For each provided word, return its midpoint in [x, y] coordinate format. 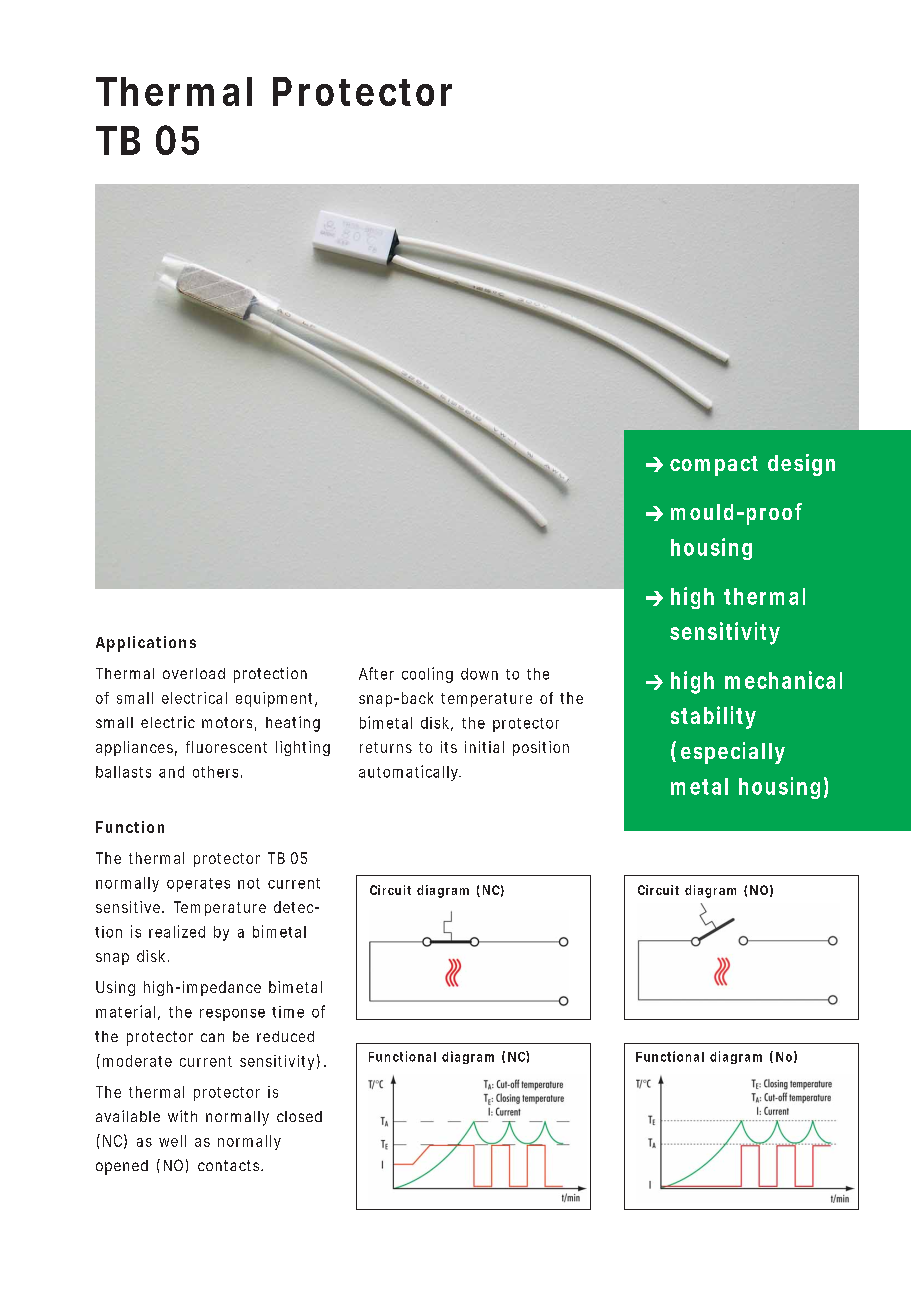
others [215, 772]
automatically [409, 773]
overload [194, 673]
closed [299, 1116]
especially [733, 753]
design [801, 465]
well [172, 1141]
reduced [285, 1036]
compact [714, 466]
